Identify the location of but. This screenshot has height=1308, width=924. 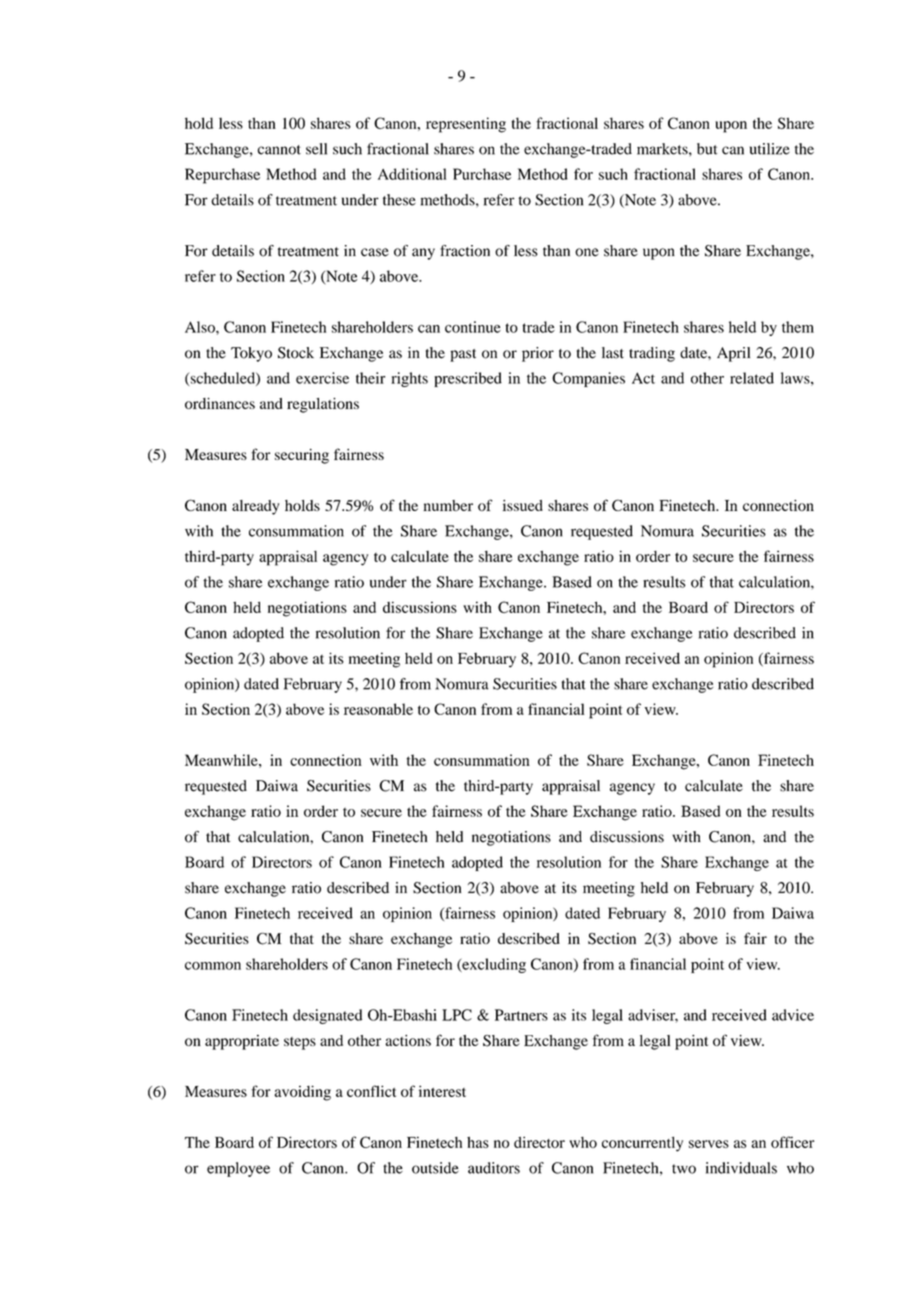
(707, 149).
